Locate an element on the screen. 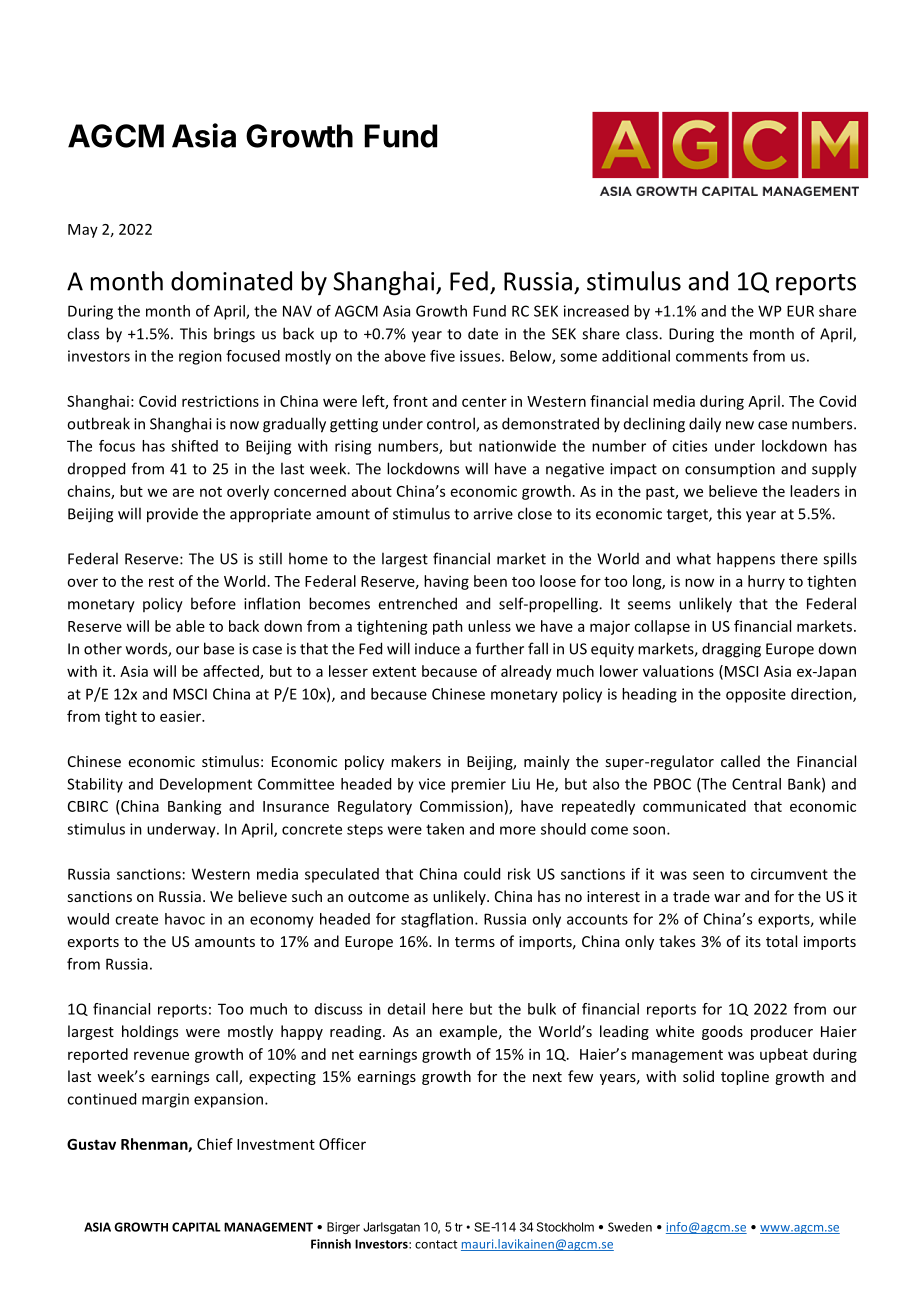  comments is located at coordinates (712, 356).
